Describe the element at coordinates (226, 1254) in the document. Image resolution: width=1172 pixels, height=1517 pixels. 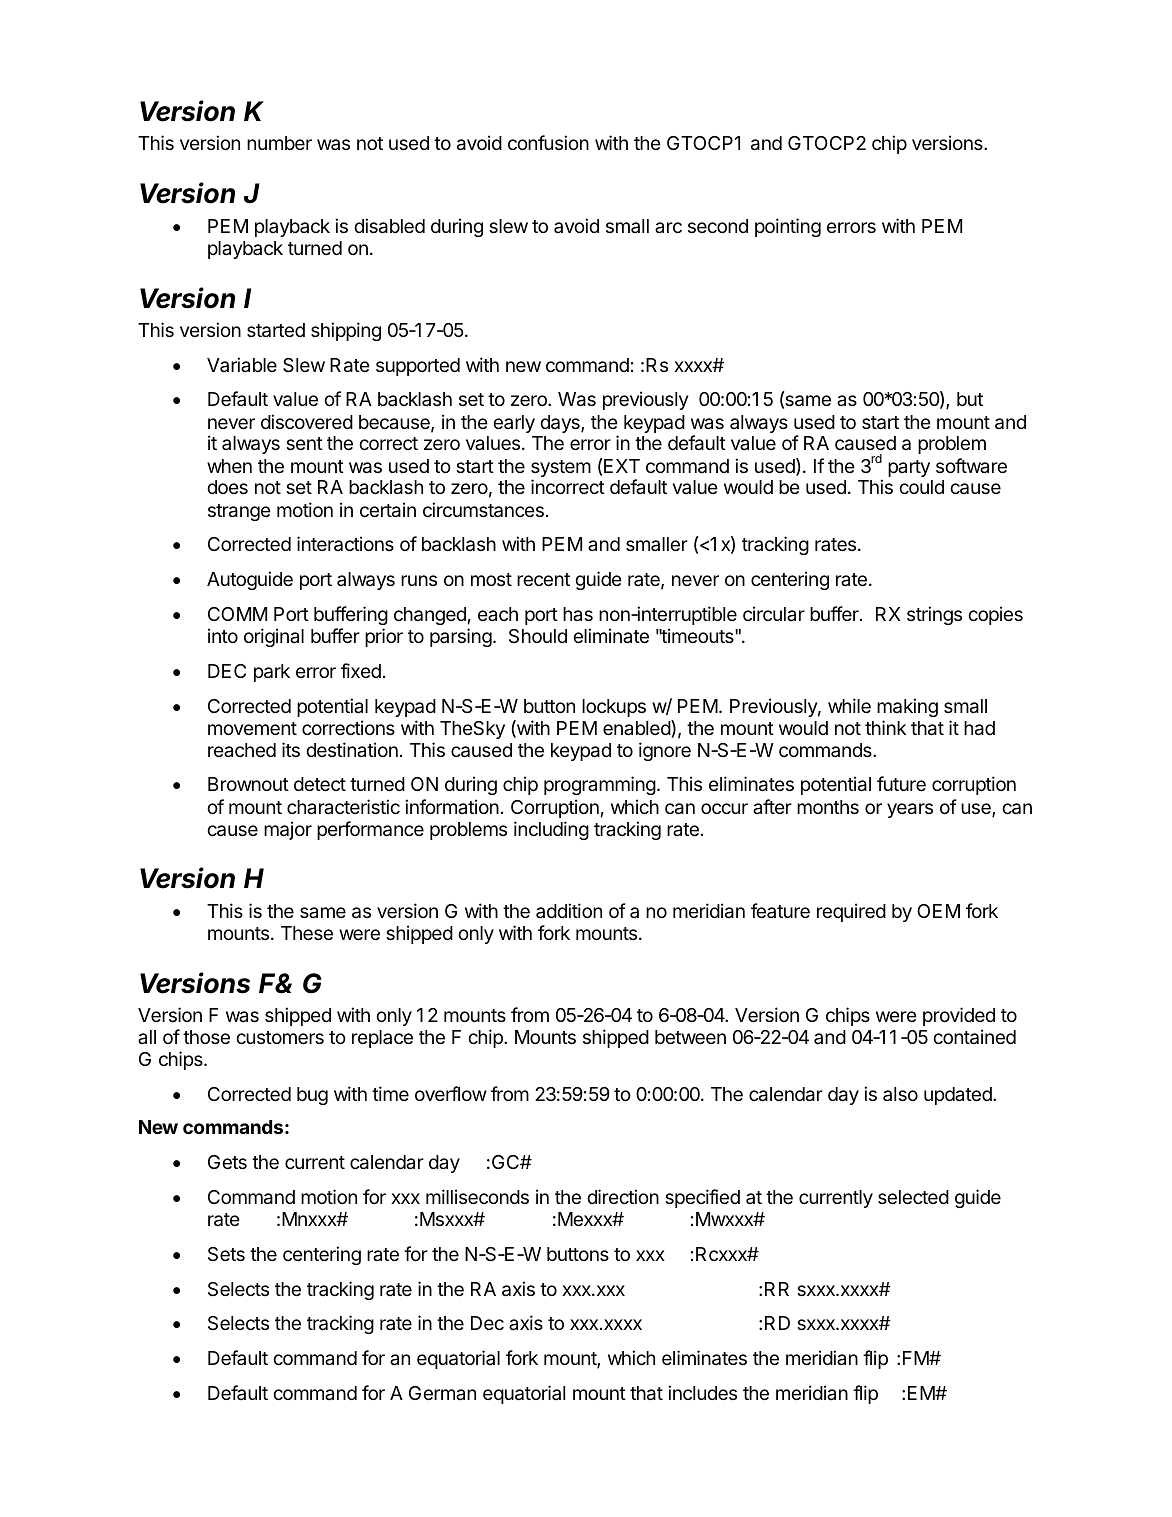
I see `Sets` at that location.
